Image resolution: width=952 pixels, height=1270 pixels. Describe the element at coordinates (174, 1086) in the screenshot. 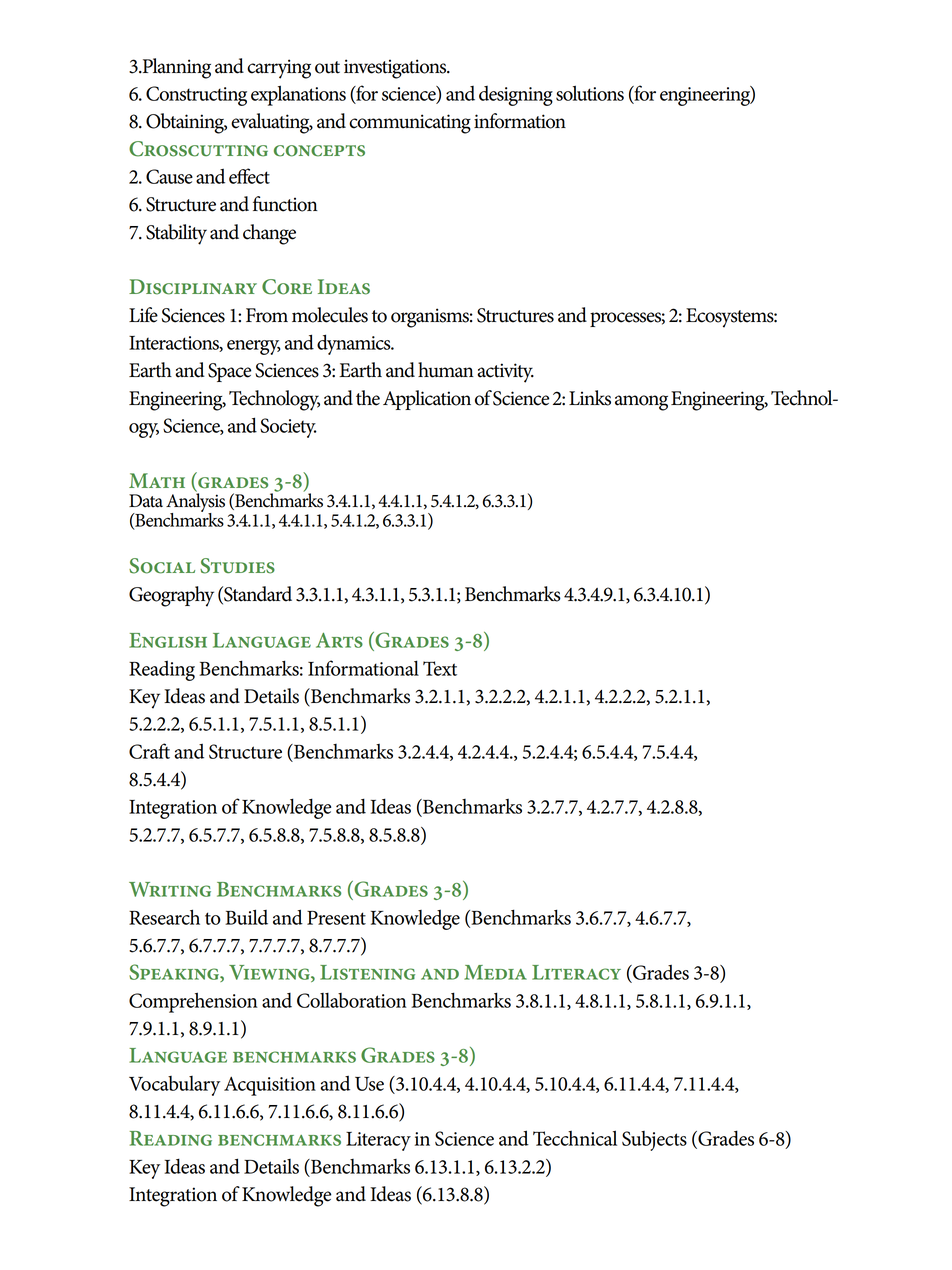

I see `Vocabulary` at that location.
